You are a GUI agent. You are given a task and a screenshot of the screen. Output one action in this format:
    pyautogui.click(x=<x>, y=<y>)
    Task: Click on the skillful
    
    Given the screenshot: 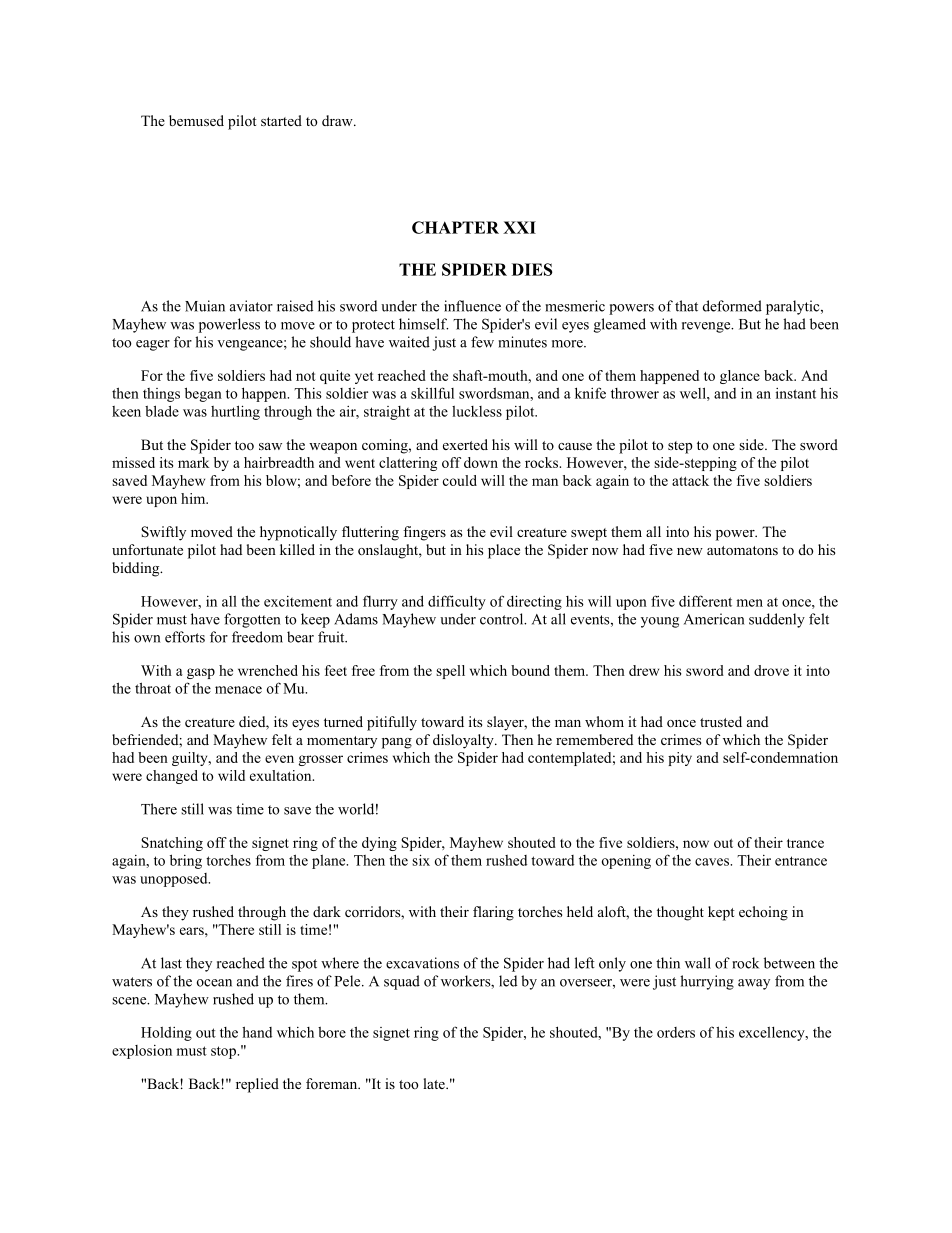 What is the action you would take?
    pyautogui.click(x=432, y=393)
